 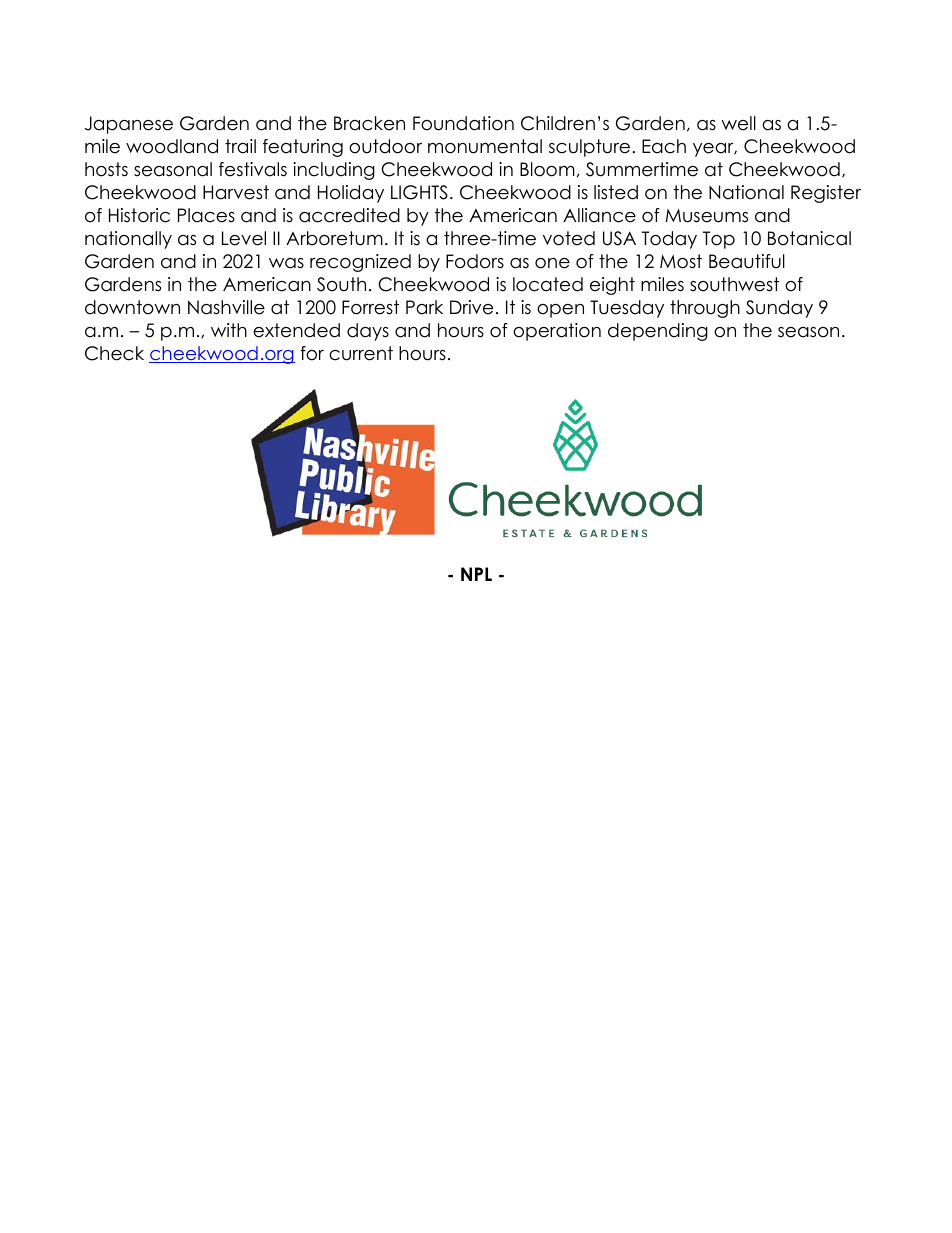 I want to click on well, so click(x=738, y=123).
